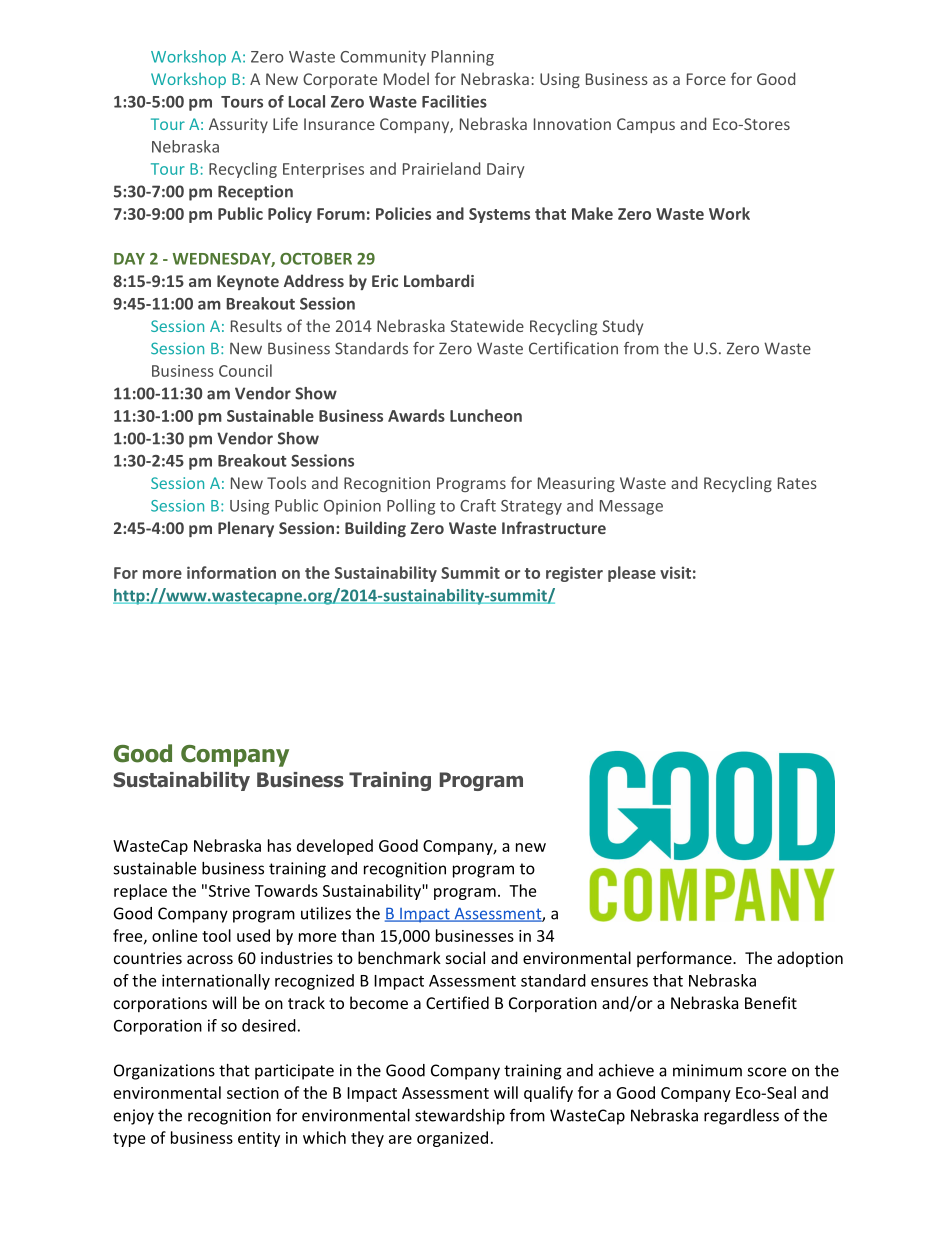 Image resolution: width=952 pixels, height=1233 pixels. Describe the element at coordinates (622, 327) in the document. I see `Study` at that location.
